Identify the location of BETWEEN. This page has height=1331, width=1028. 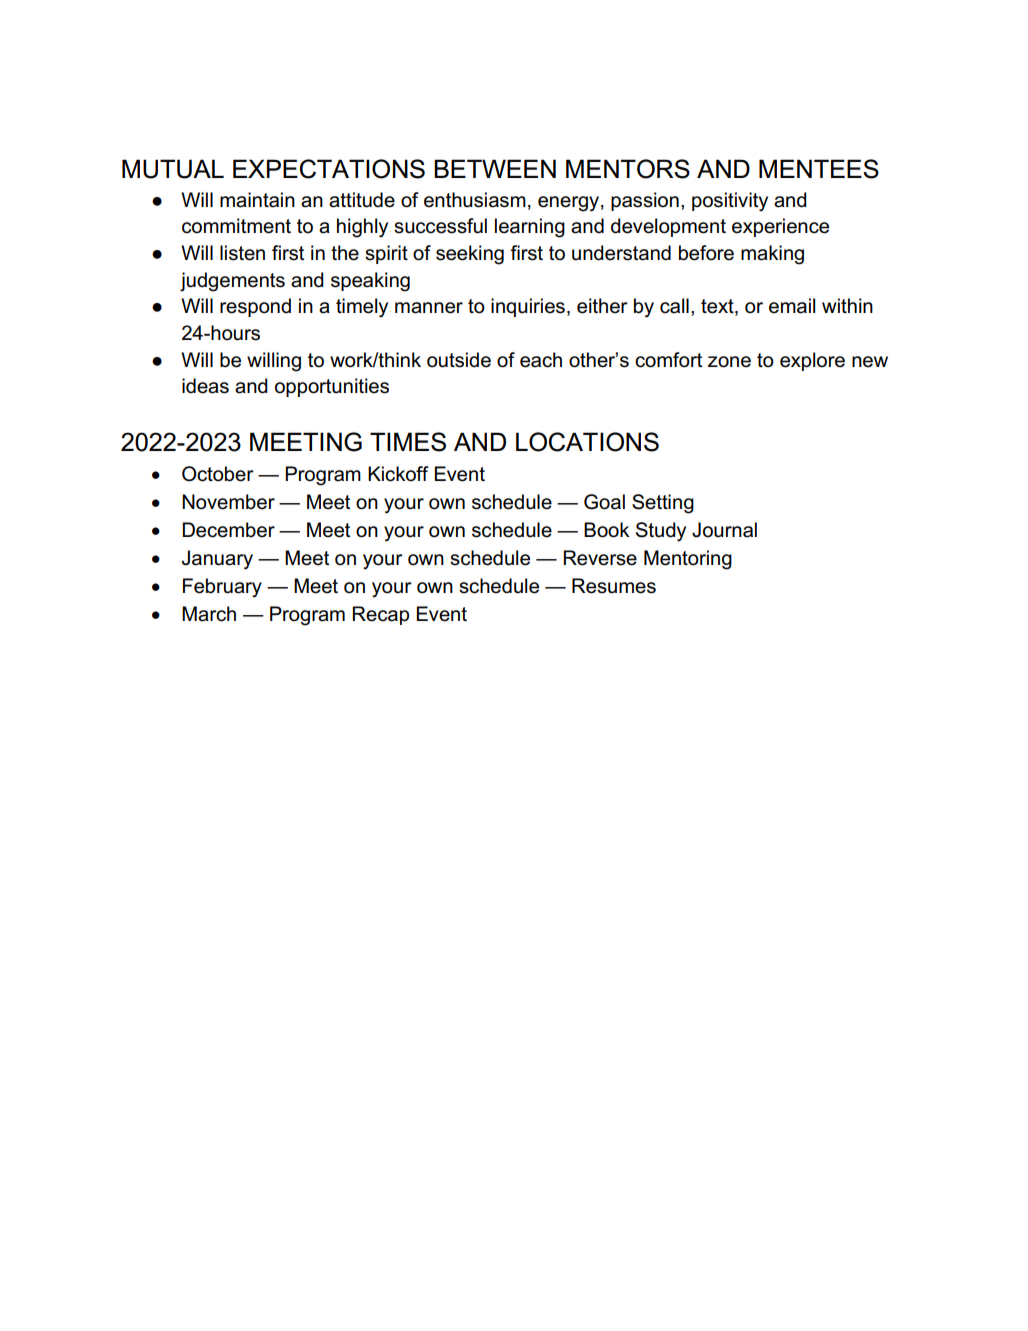
(495, 168).
